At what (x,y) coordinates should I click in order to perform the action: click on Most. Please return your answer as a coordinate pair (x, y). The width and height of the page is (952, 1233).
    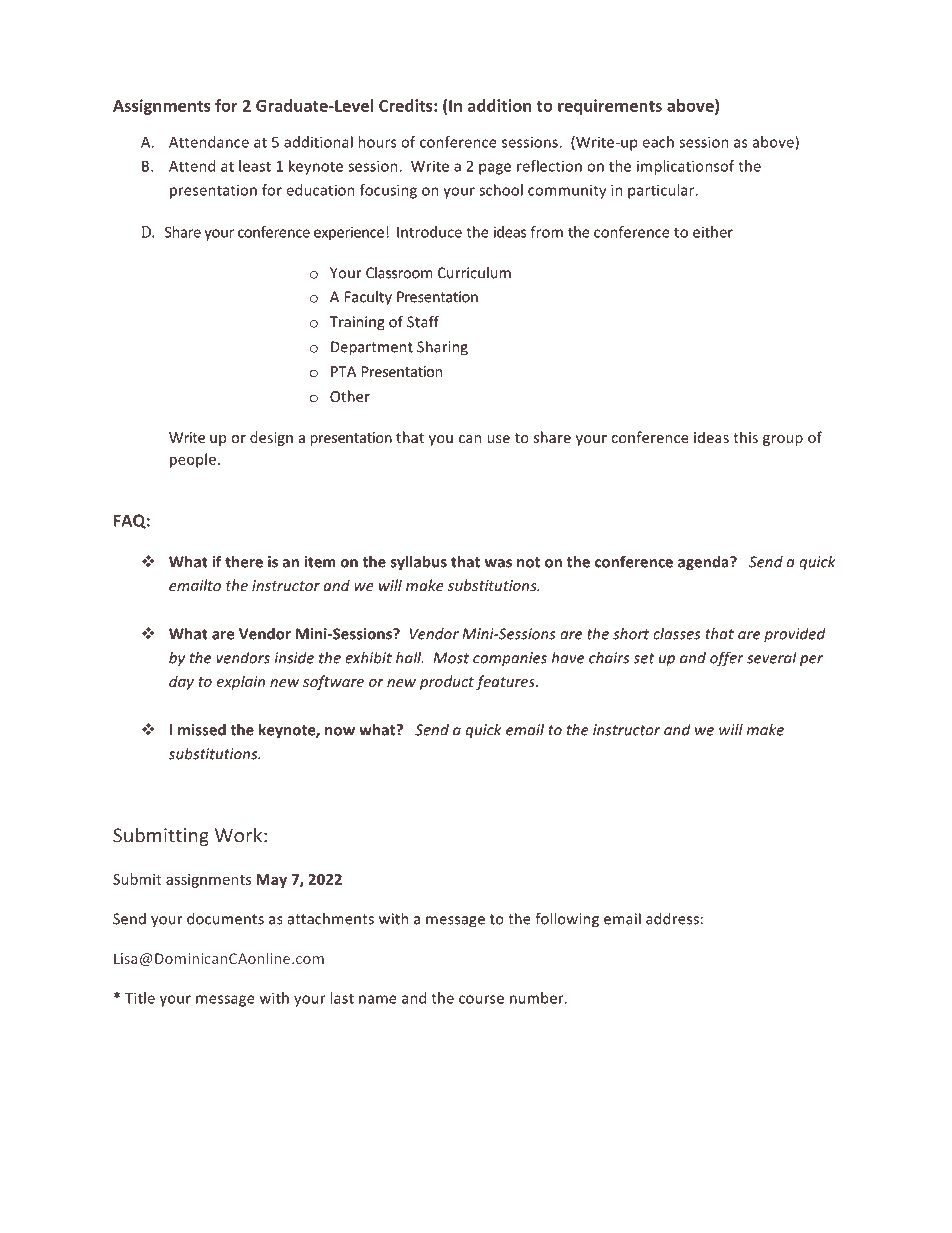
    Looking at the image, I should click on (451, 658).
